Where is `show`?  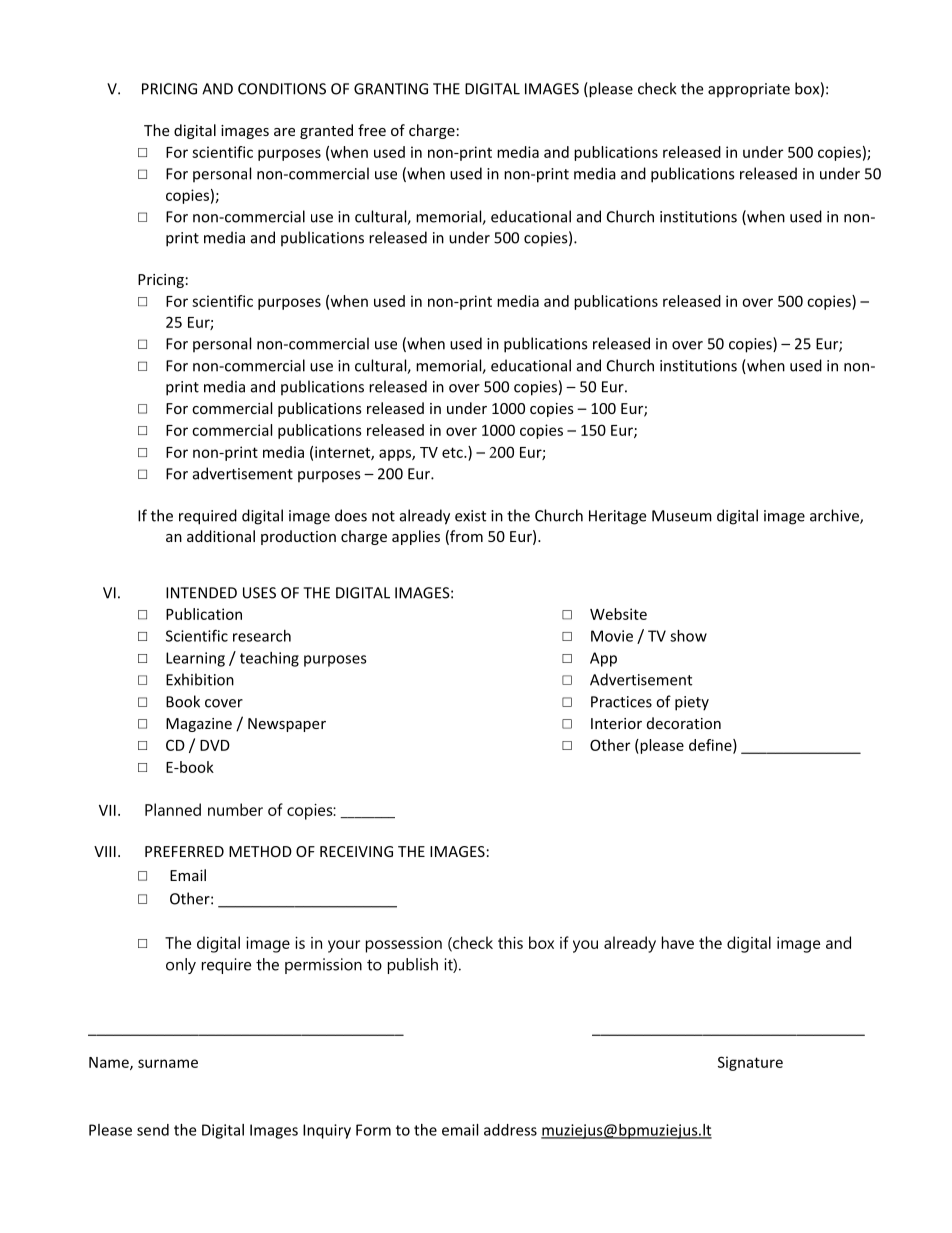 show is located at coordinates (688, 636).
